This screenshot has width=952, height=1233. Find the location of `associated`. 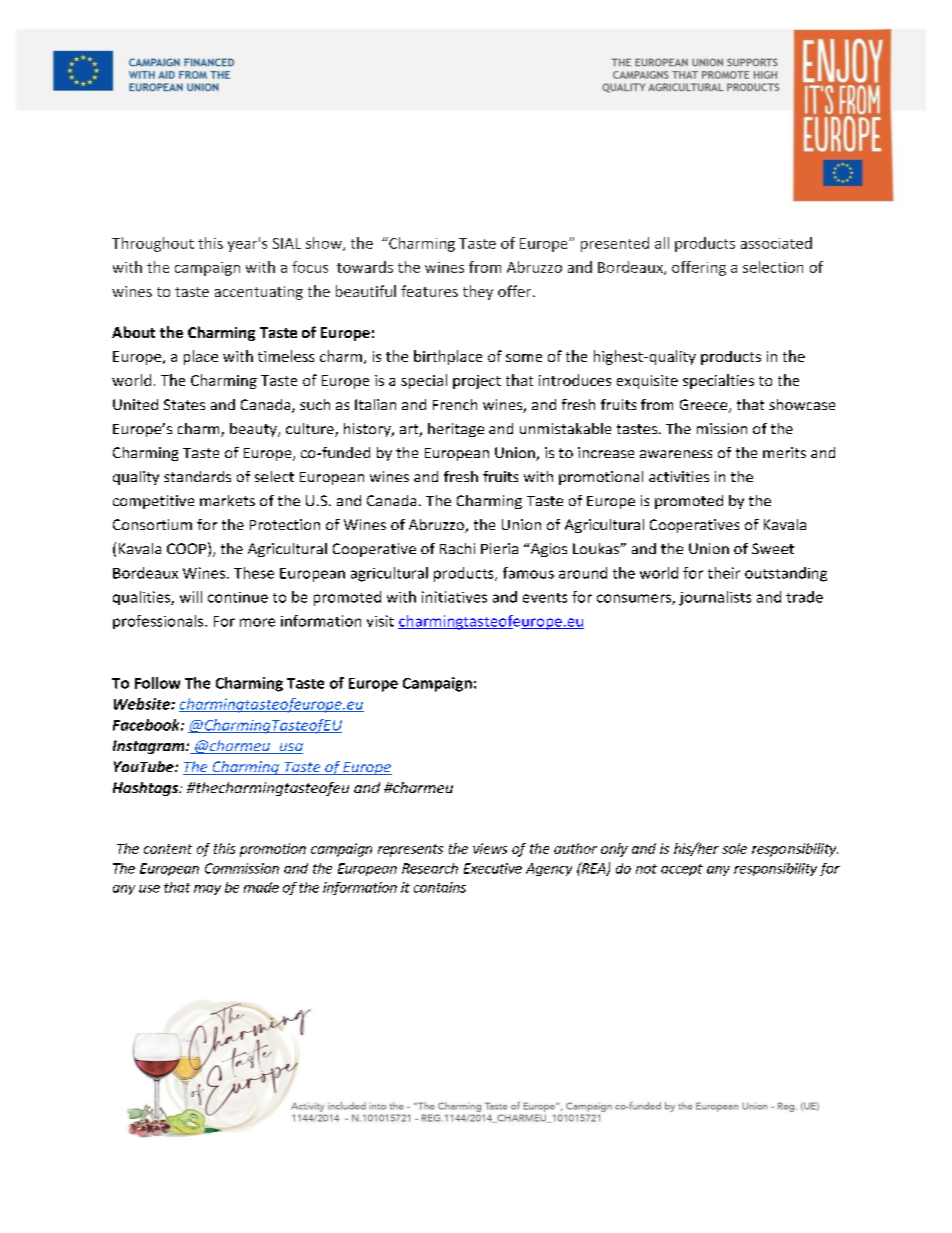

associated is located at coordinates (776, 243).
